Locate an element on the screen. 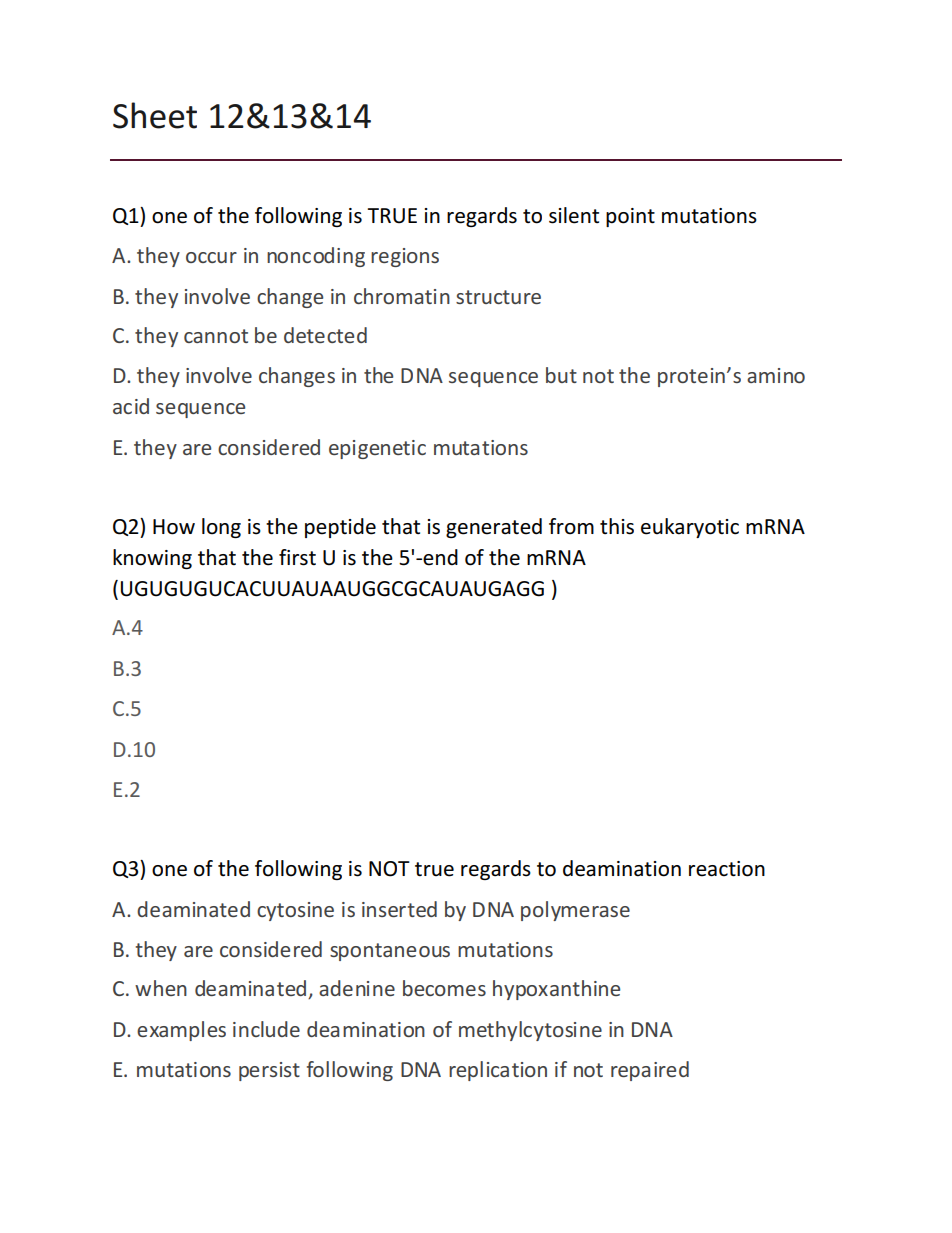 The image size is (952, 1233). eukaryotic is located at coordinates (690, 528).
